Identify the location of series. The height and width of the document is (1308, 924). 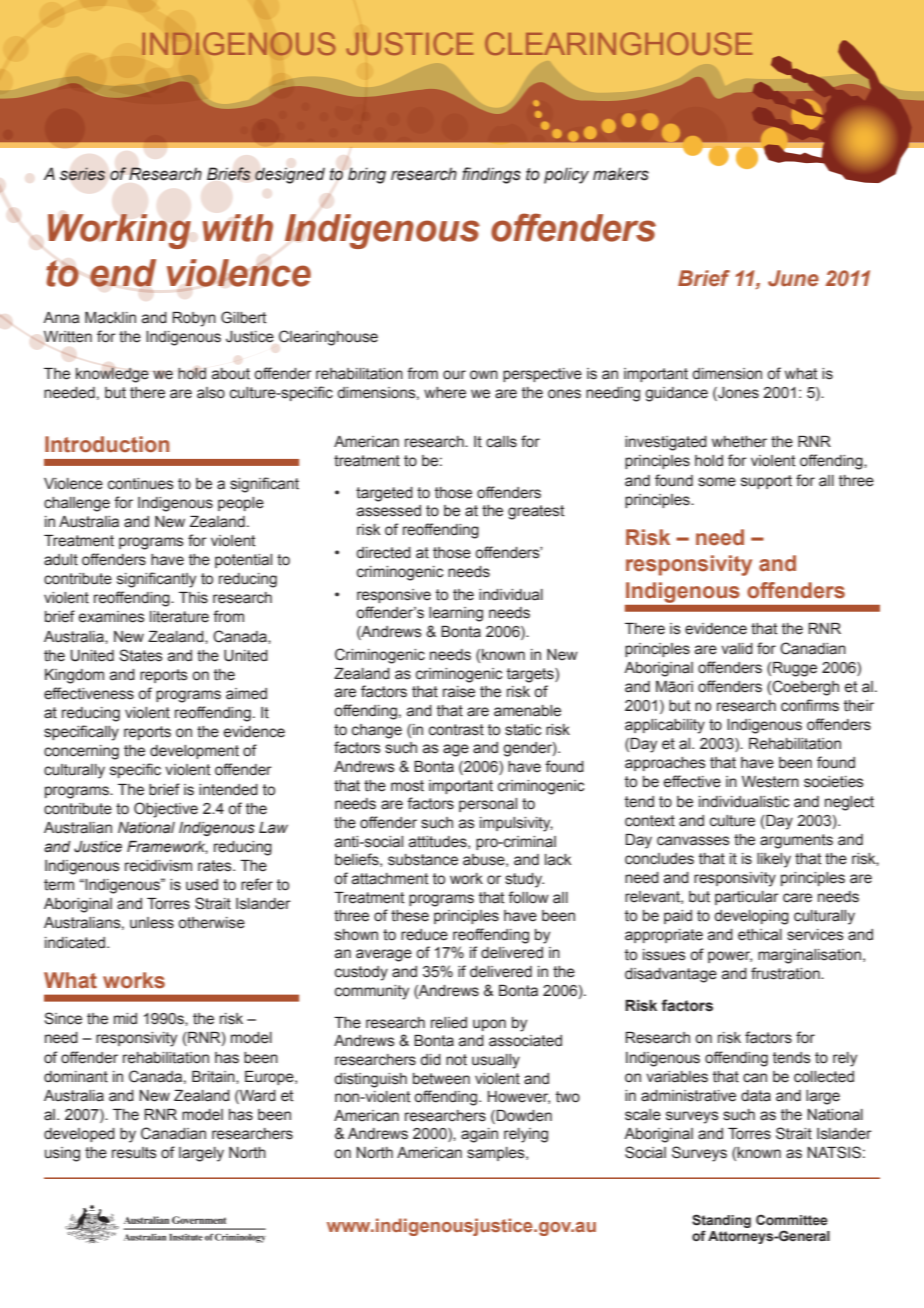
(82, 174).
